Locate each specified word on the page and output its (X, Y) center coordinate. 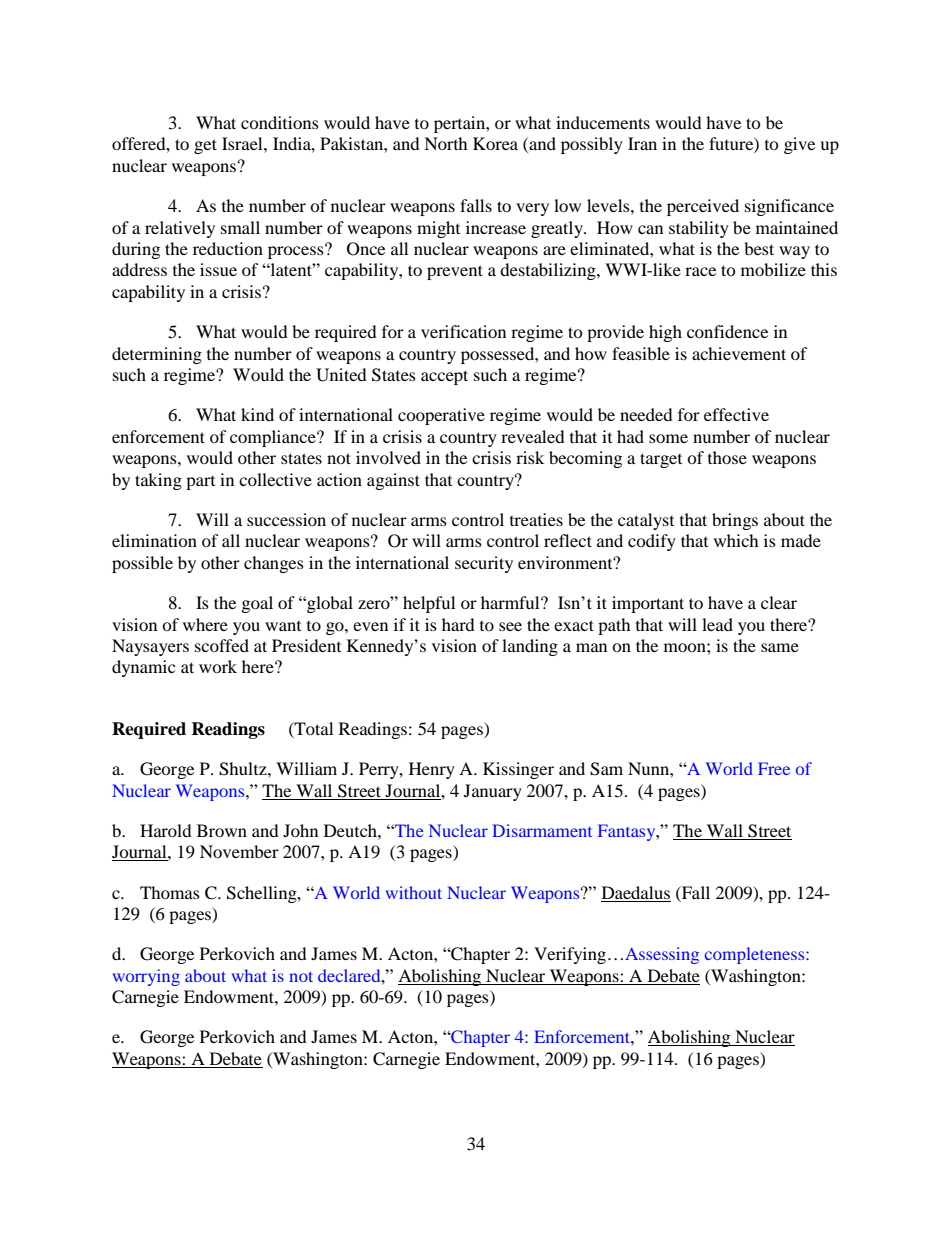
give (799, 145)
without (414, 892)
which (736, 540)
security (484, 564)
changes (274, 564)
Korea (495, 143)
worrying (146, 977)
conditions (280, 122)
